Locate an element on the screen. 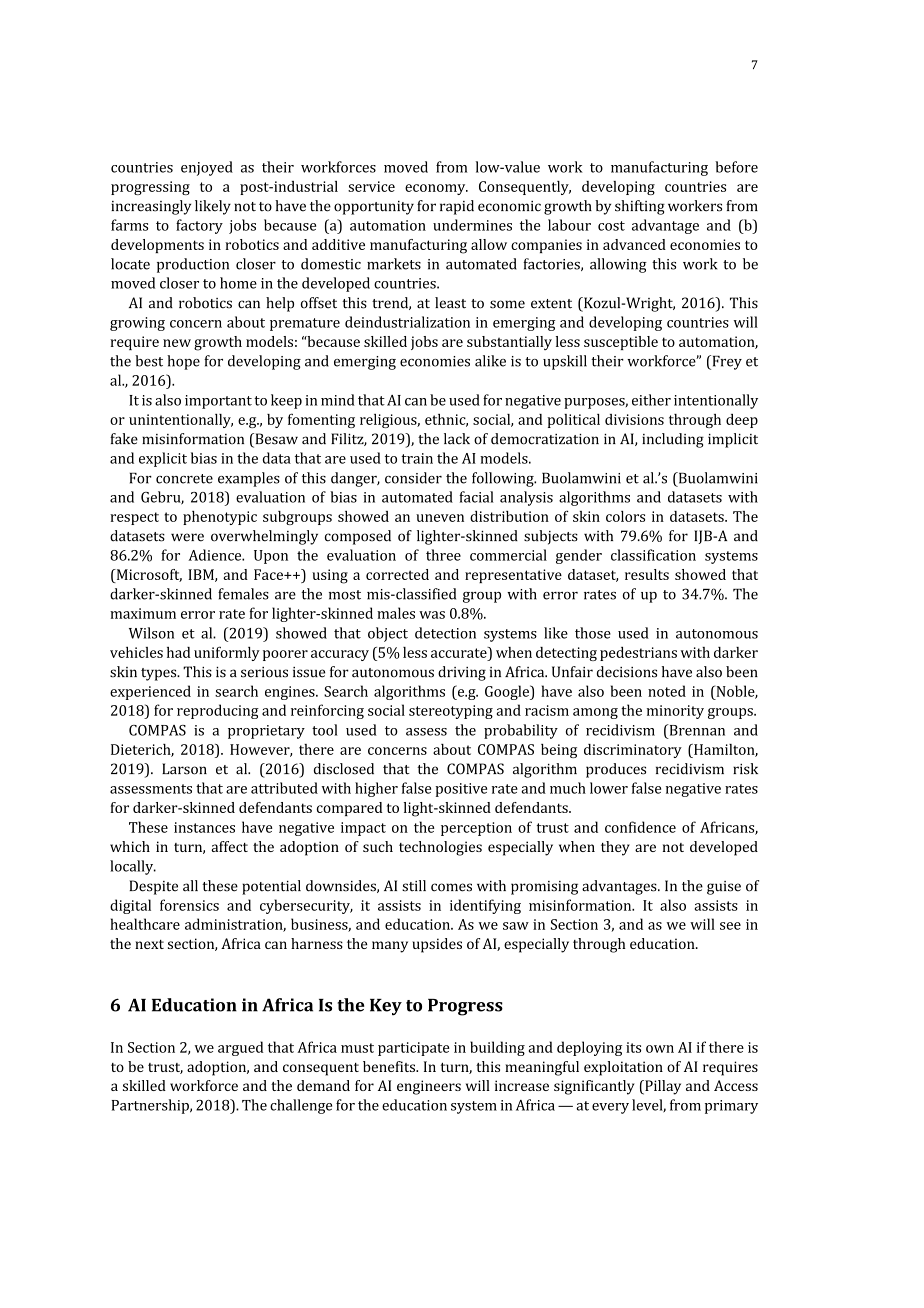 The width and height of the screenshot is (924, 1308). exploitation is located at coordinates (623, 1068).
